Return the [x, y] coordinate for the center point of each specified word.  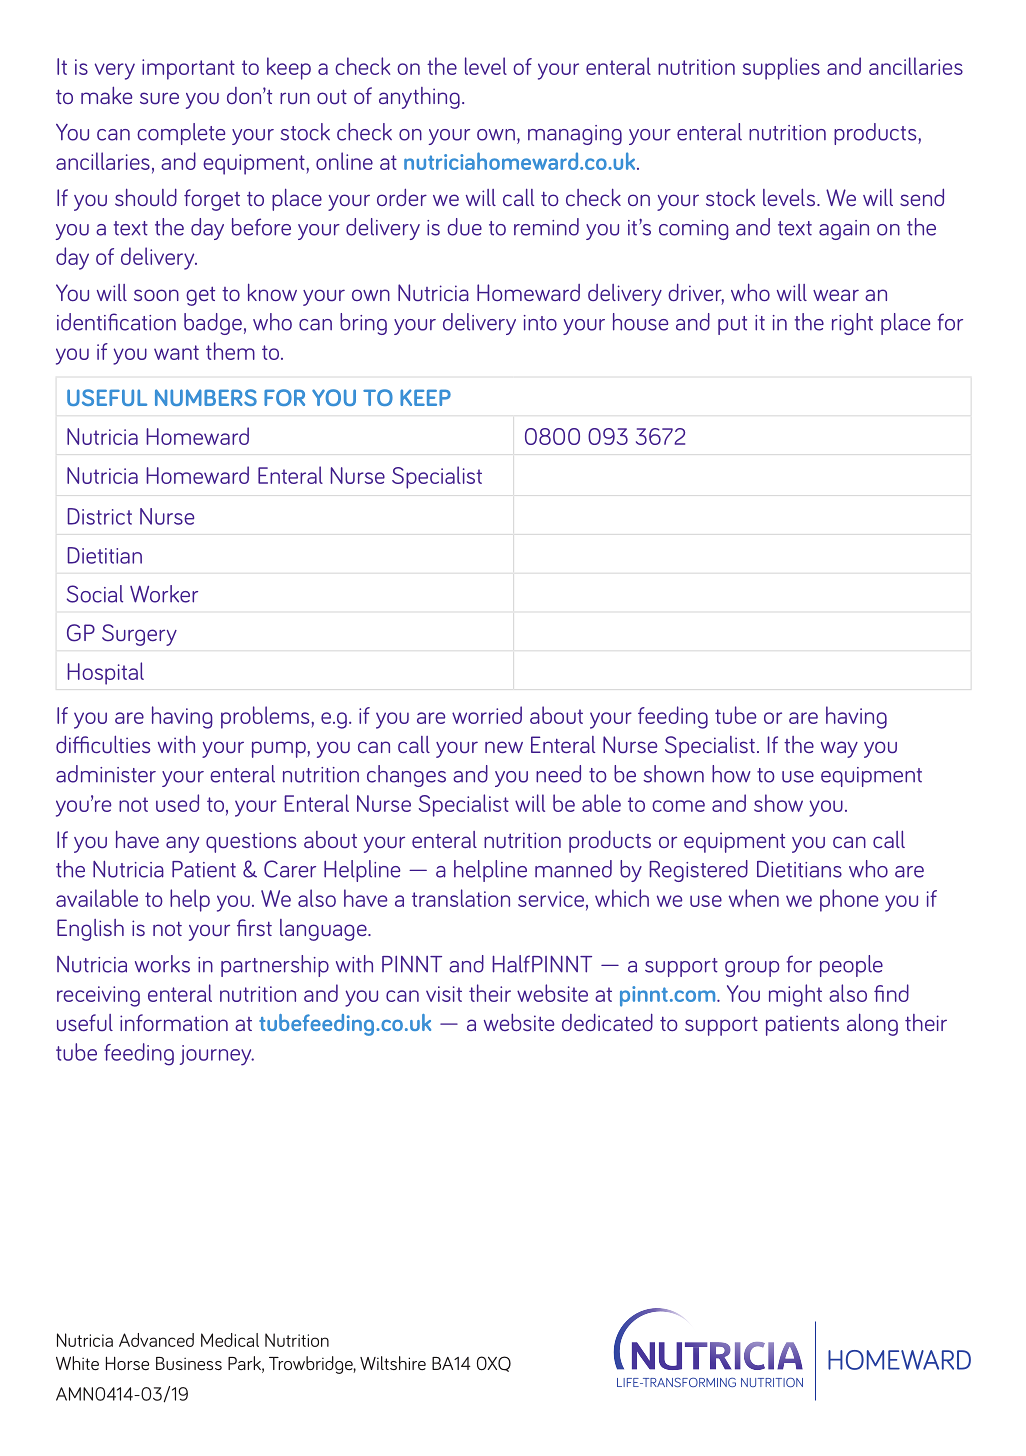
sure [159, 98]
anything [419, 98]
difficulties [103, 744]
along [872, 1025]
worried [487, 715]
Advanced [156, 1340]
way [839, 749]
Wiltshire [393, 1363]
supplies [781, 68]
